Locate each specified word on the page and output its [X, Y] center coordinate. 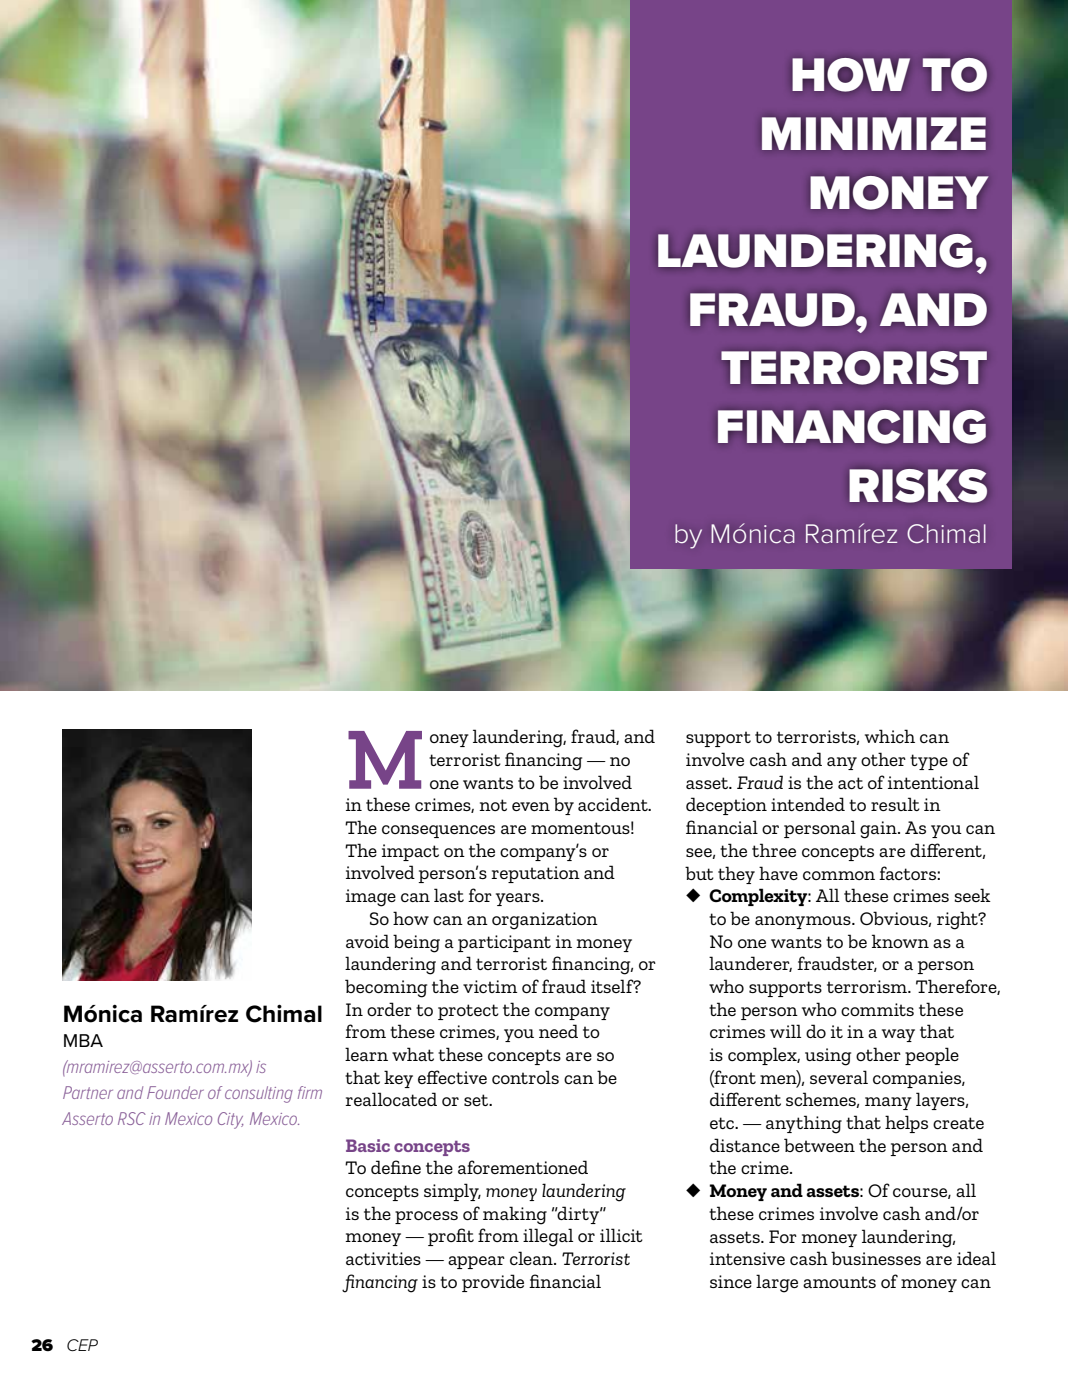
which [890, 736]
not [493, 805]
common [839, 875]
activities [383, 1258]
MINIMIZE [874, 133]
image [371, 898]
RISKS [918, 486]
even [531, 806]
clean [532, 1258]
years [519, 899]
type [929, 762]
